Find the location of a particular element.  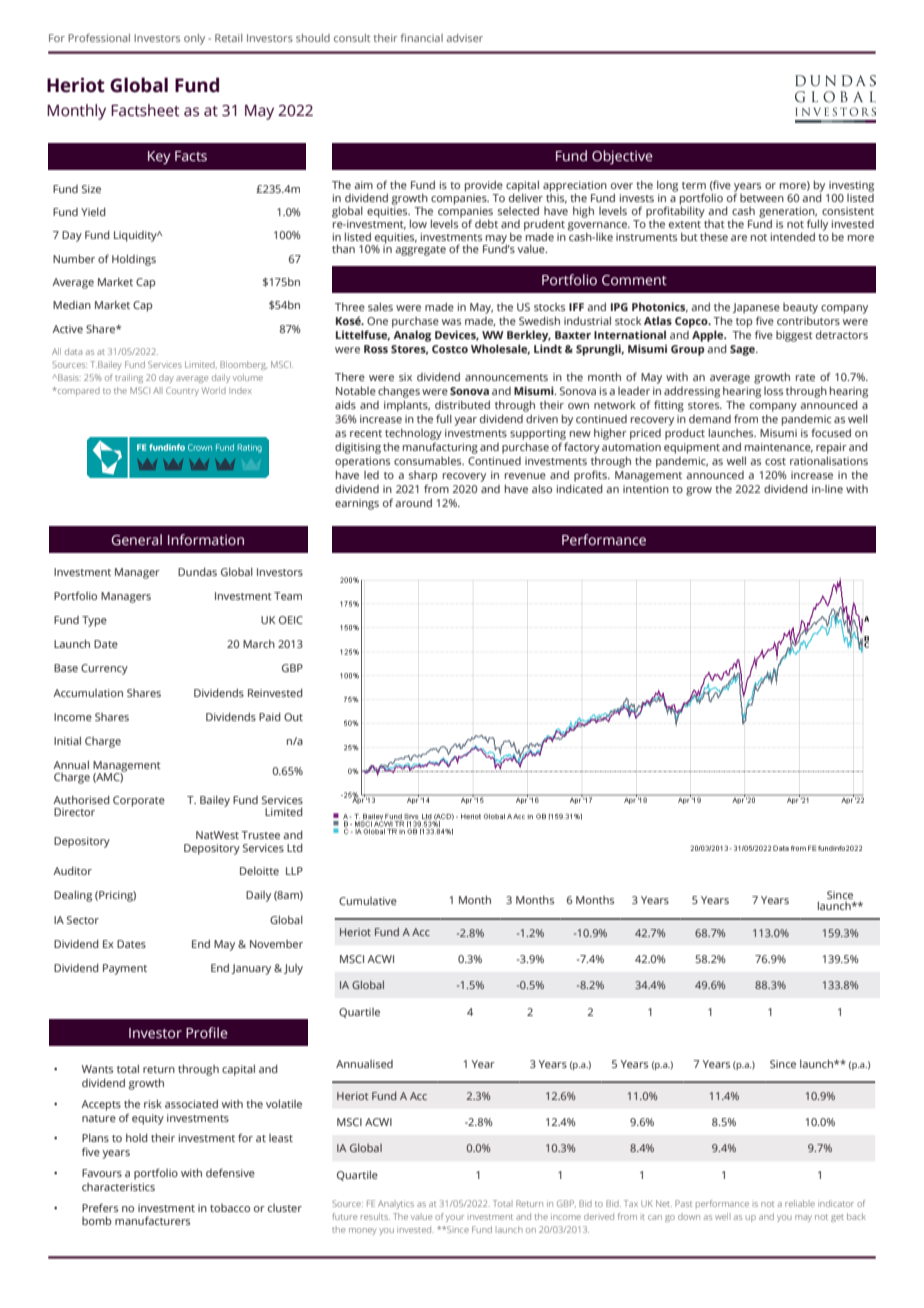

trailing is located at coordinates (129, 378).
